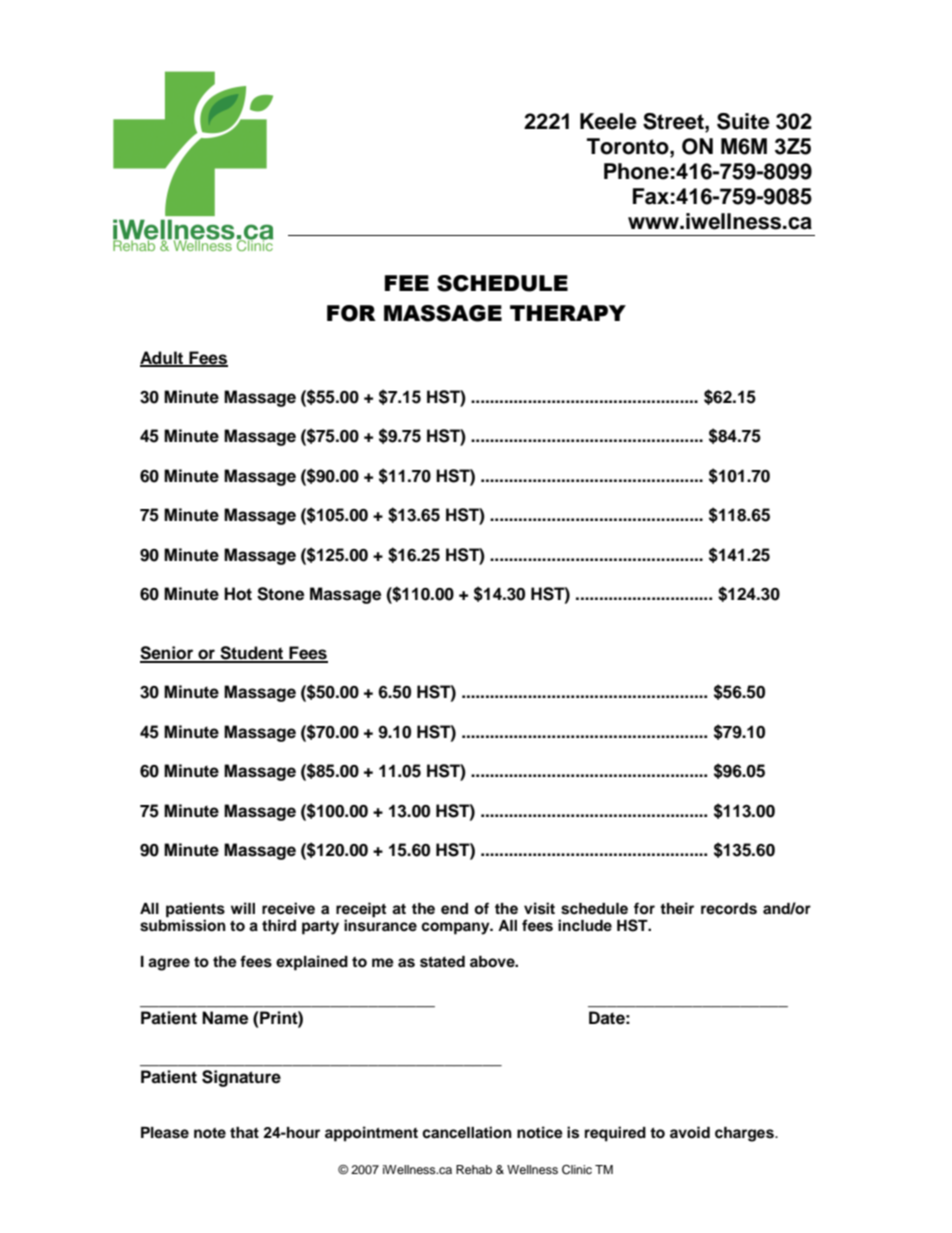 The width and height of the page is (952, 1233). Describe the element at coordinates (677, 908) in the page. I see `their` at that location.
